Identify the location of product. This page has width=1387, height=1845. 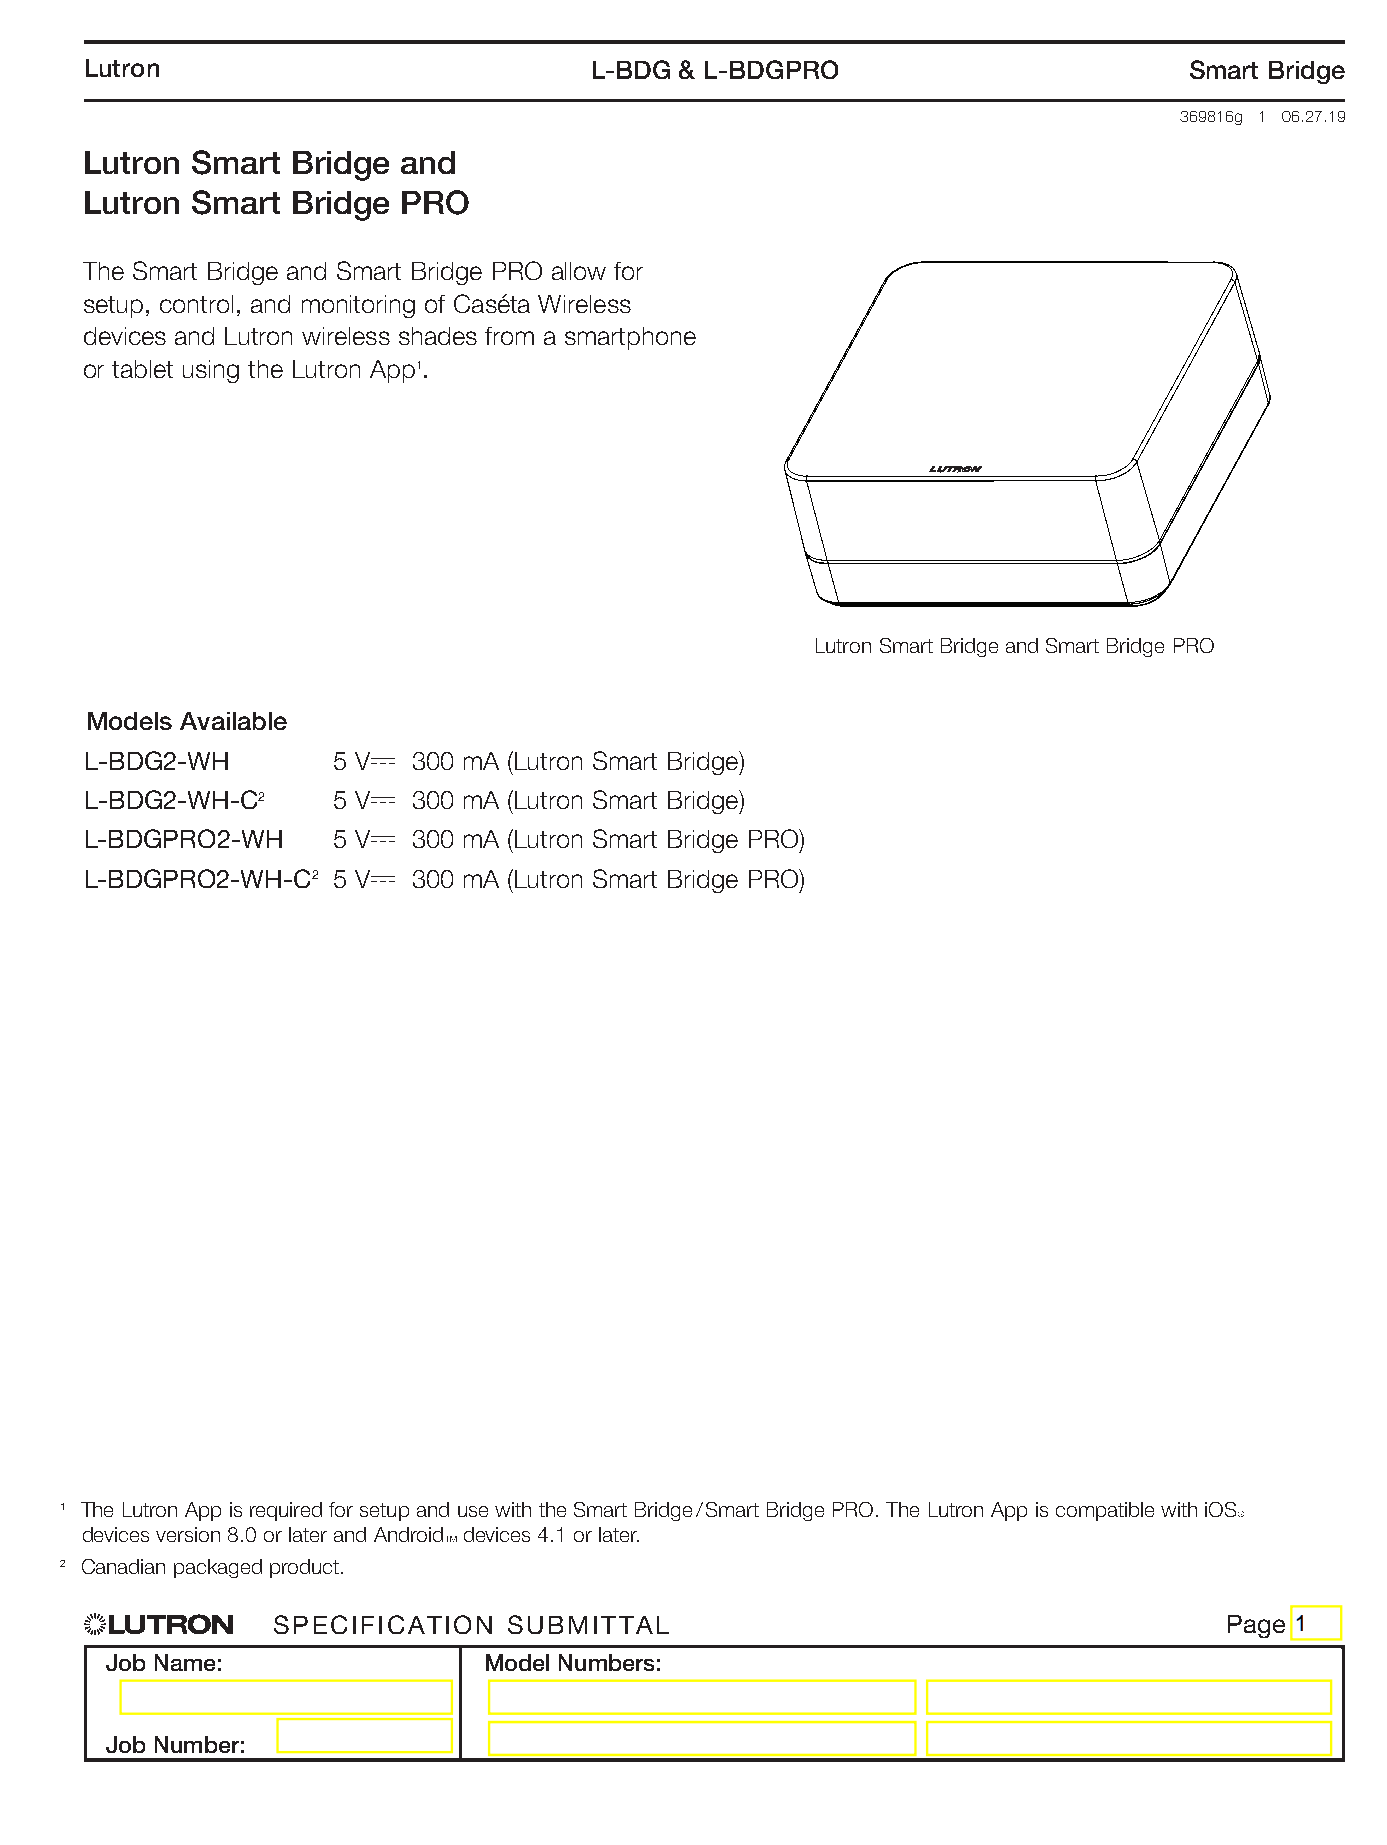
(304, 1568).
